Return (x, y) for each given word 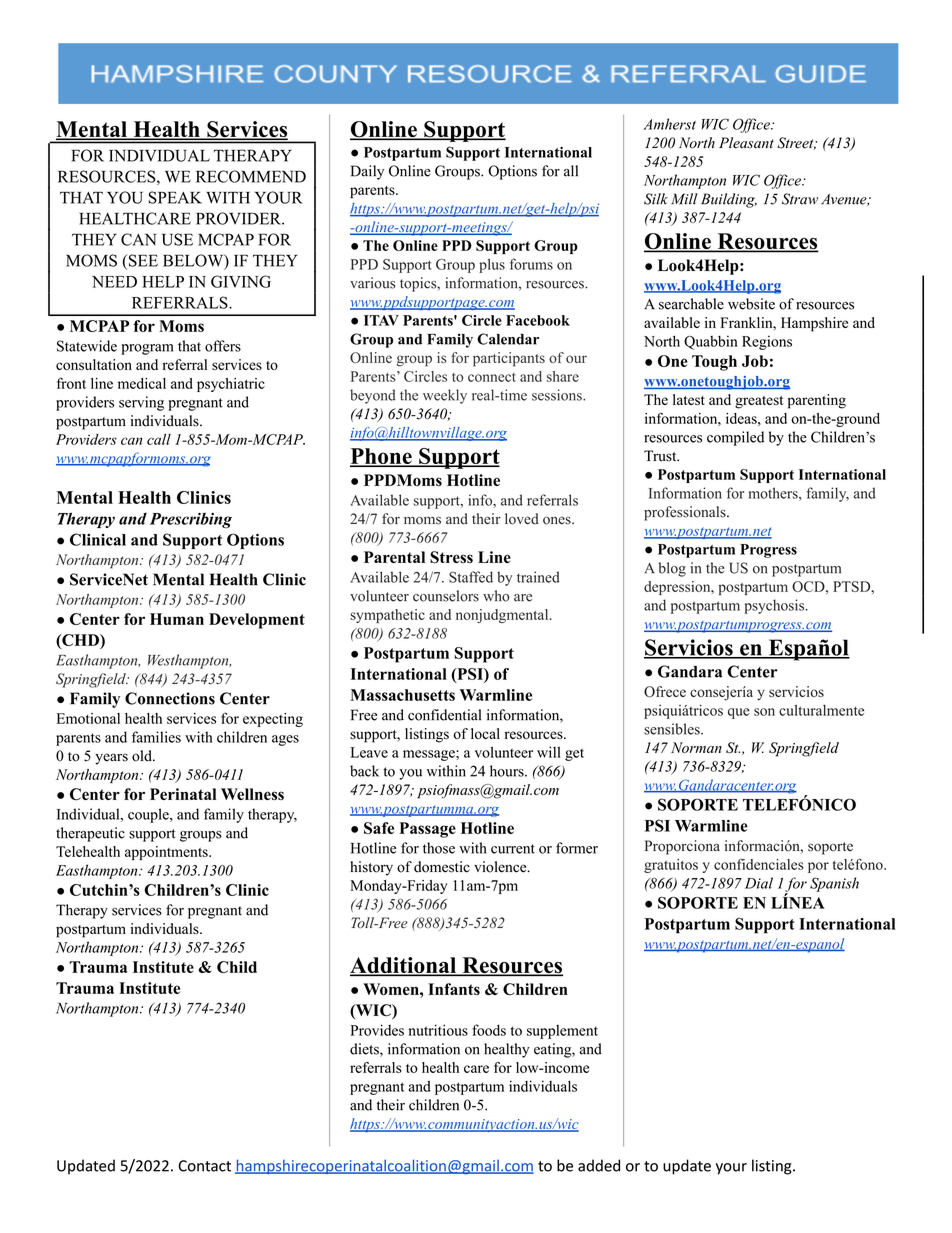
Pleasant (746, 143)
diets (365, 1050)
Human (177, 619)
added (599, 1165)
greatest (759, 402)
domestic (442, 867)
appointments (167, 853)
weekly (445, 396)
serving (141, 403)
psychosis (776, 606)
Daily (367, 172)
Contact (205, 1166)
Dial (759, 883)
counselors (446, 596)
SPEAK (175, 197)
